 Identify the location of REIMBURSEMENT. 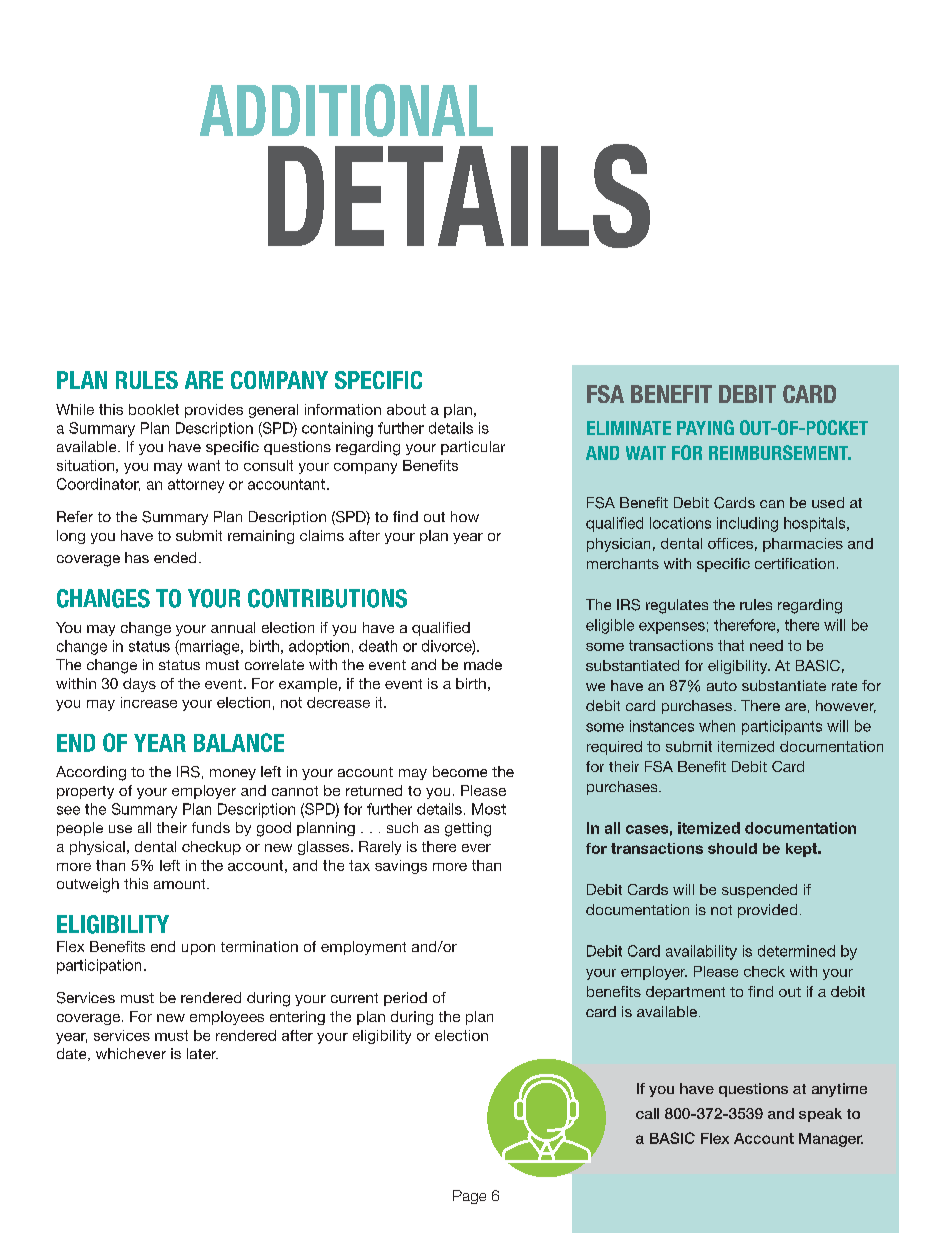
(780, 452).
